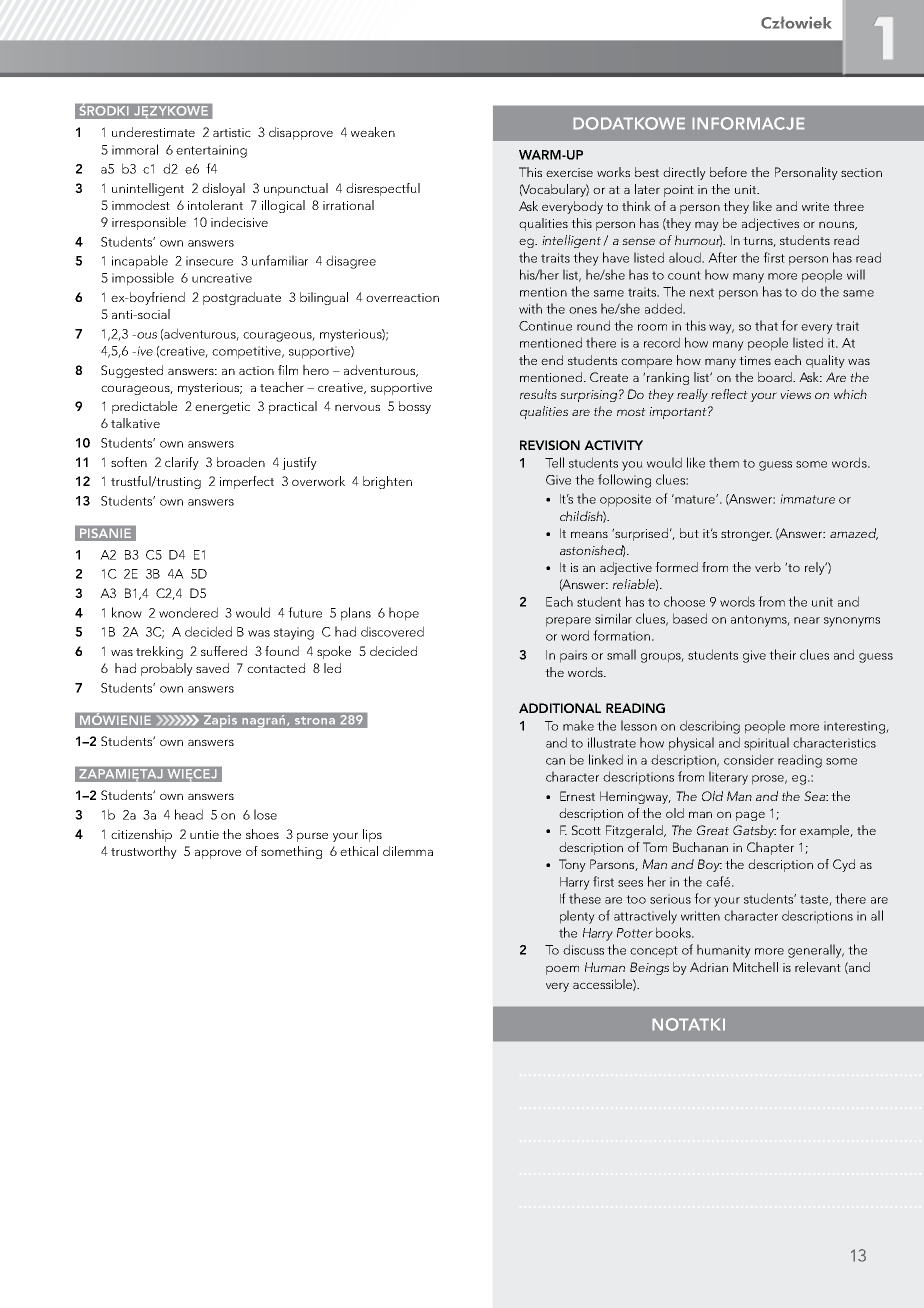  Describe the element at coordinates (768, 567) in the page. I see `verb` at that location.
